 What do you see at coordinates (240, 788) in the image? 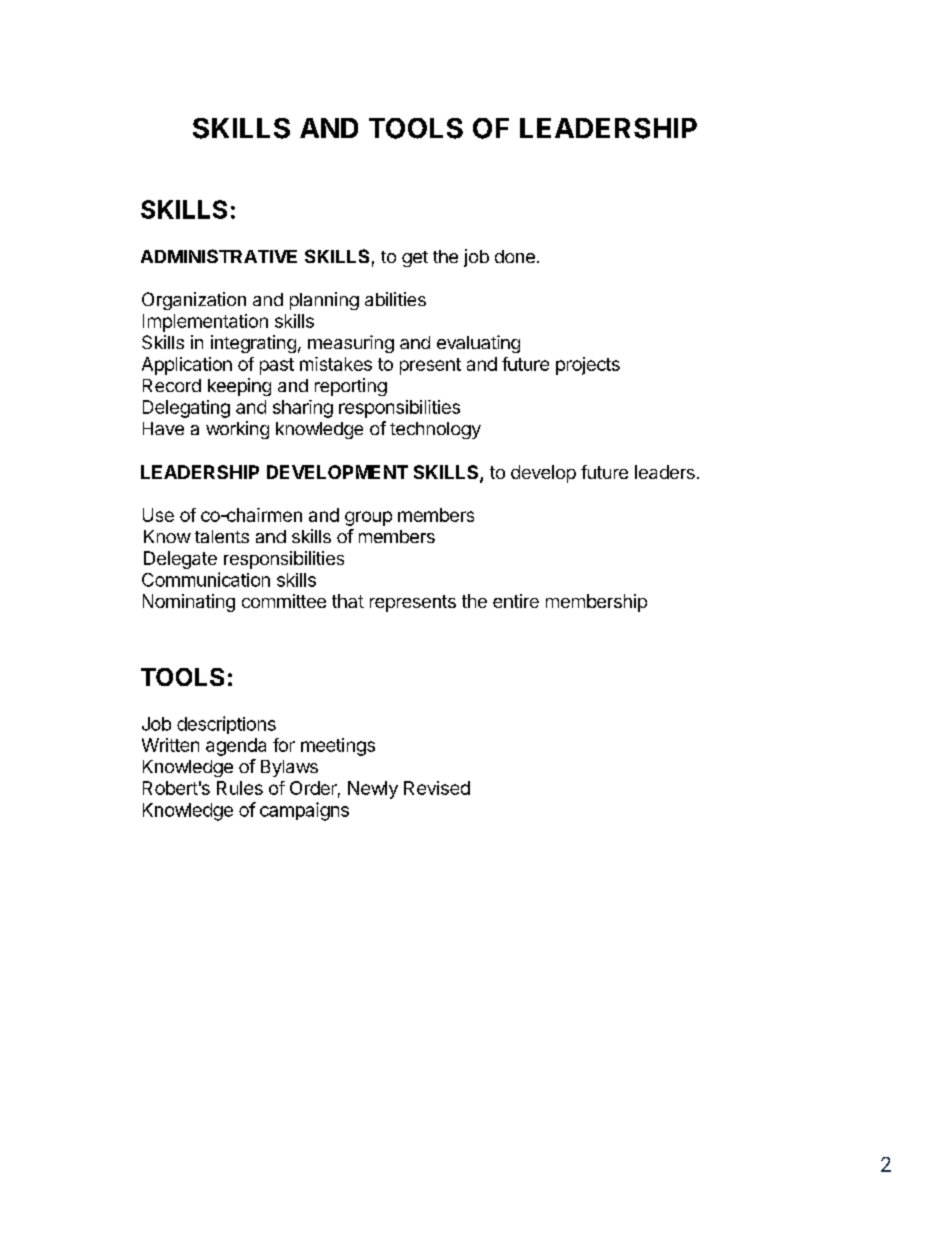
I see `Rules` at bounding box center [240, 788].
